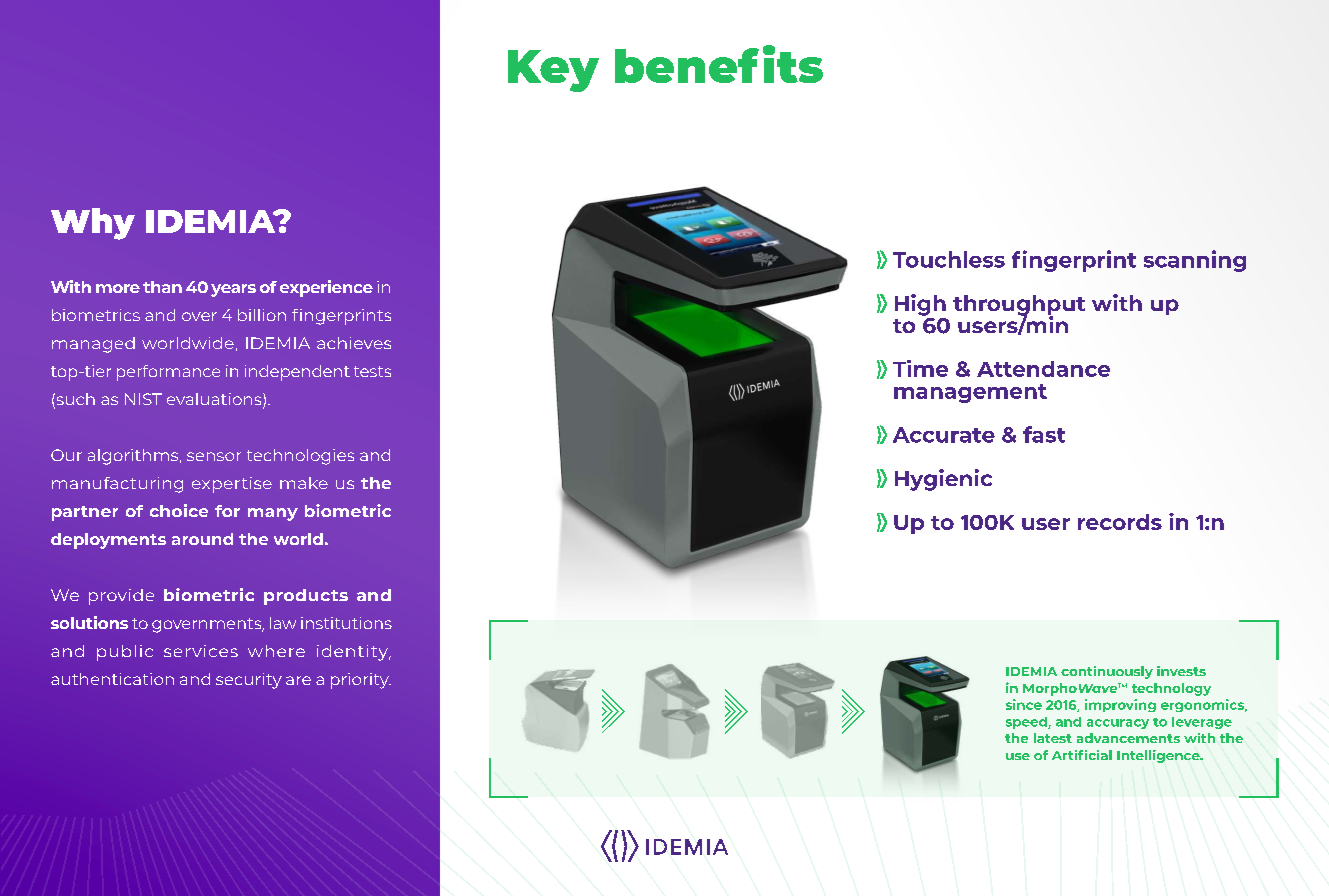  I want to click on latest, so click(1053, 738).
